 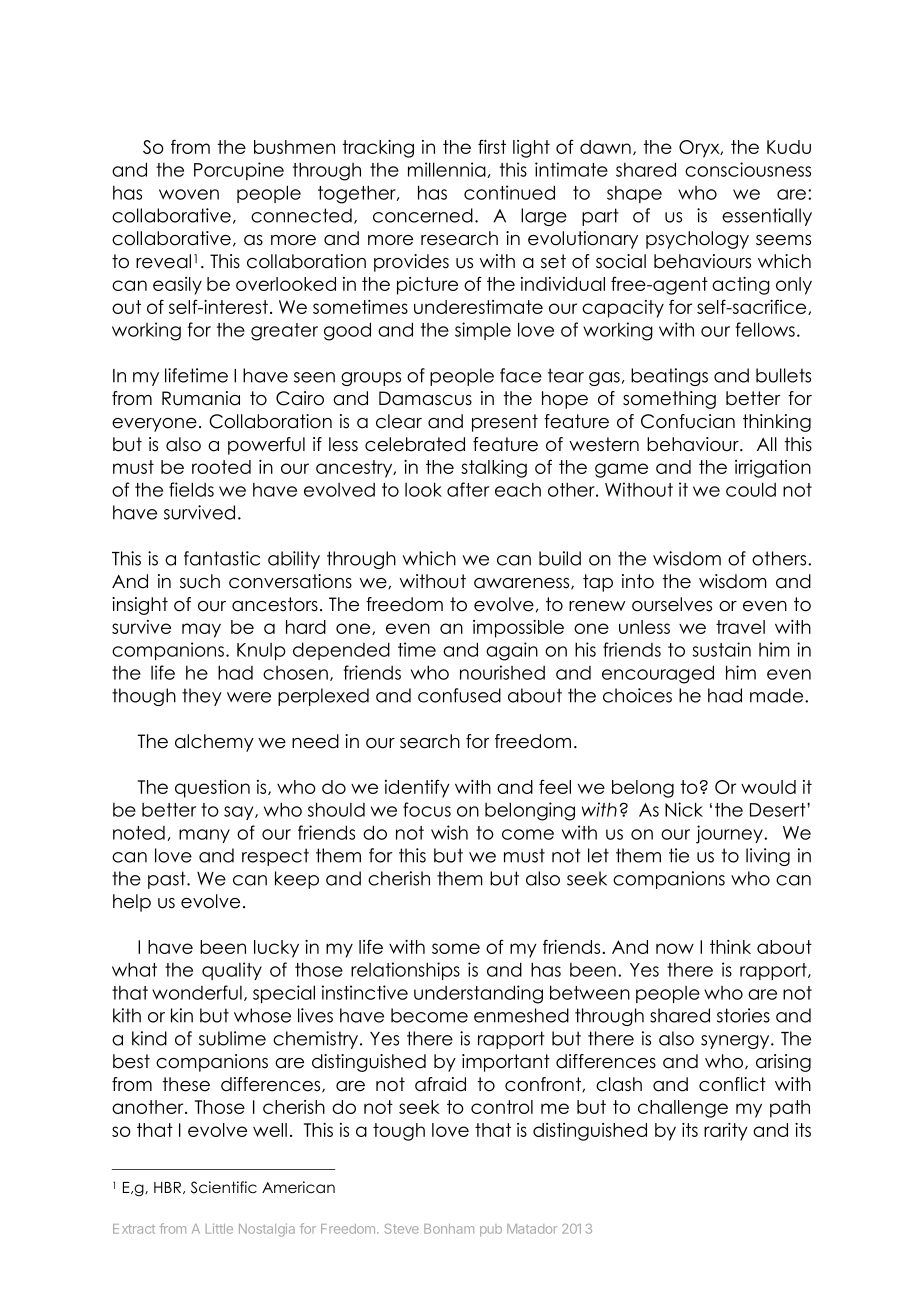 I want to click on millennia, so click(x=447, y=169).
